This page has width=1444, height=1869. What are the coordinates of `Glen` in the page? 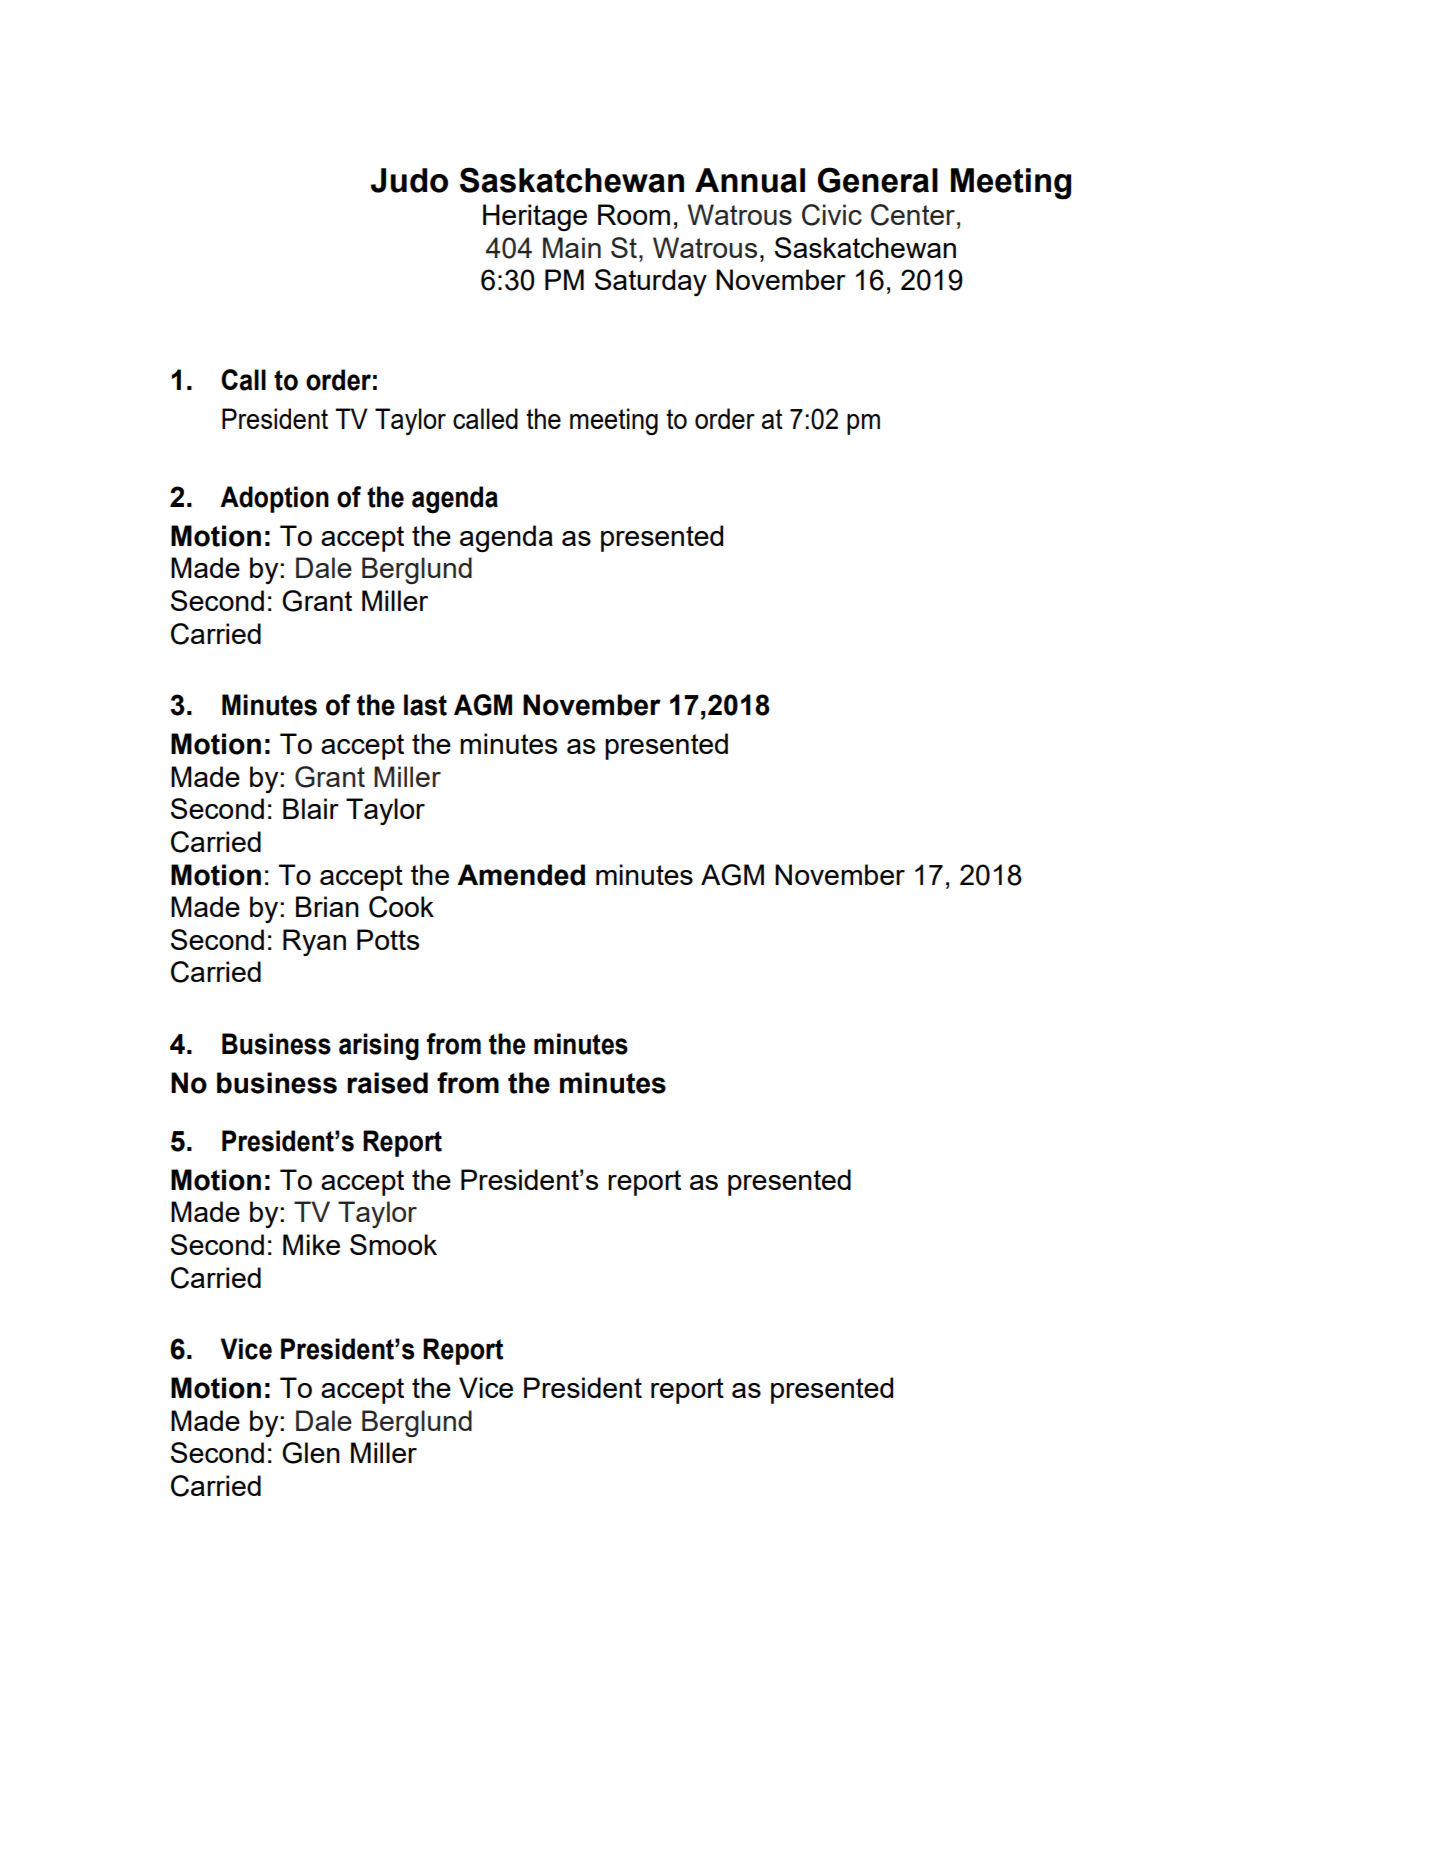 It's located at (311, 1453).
